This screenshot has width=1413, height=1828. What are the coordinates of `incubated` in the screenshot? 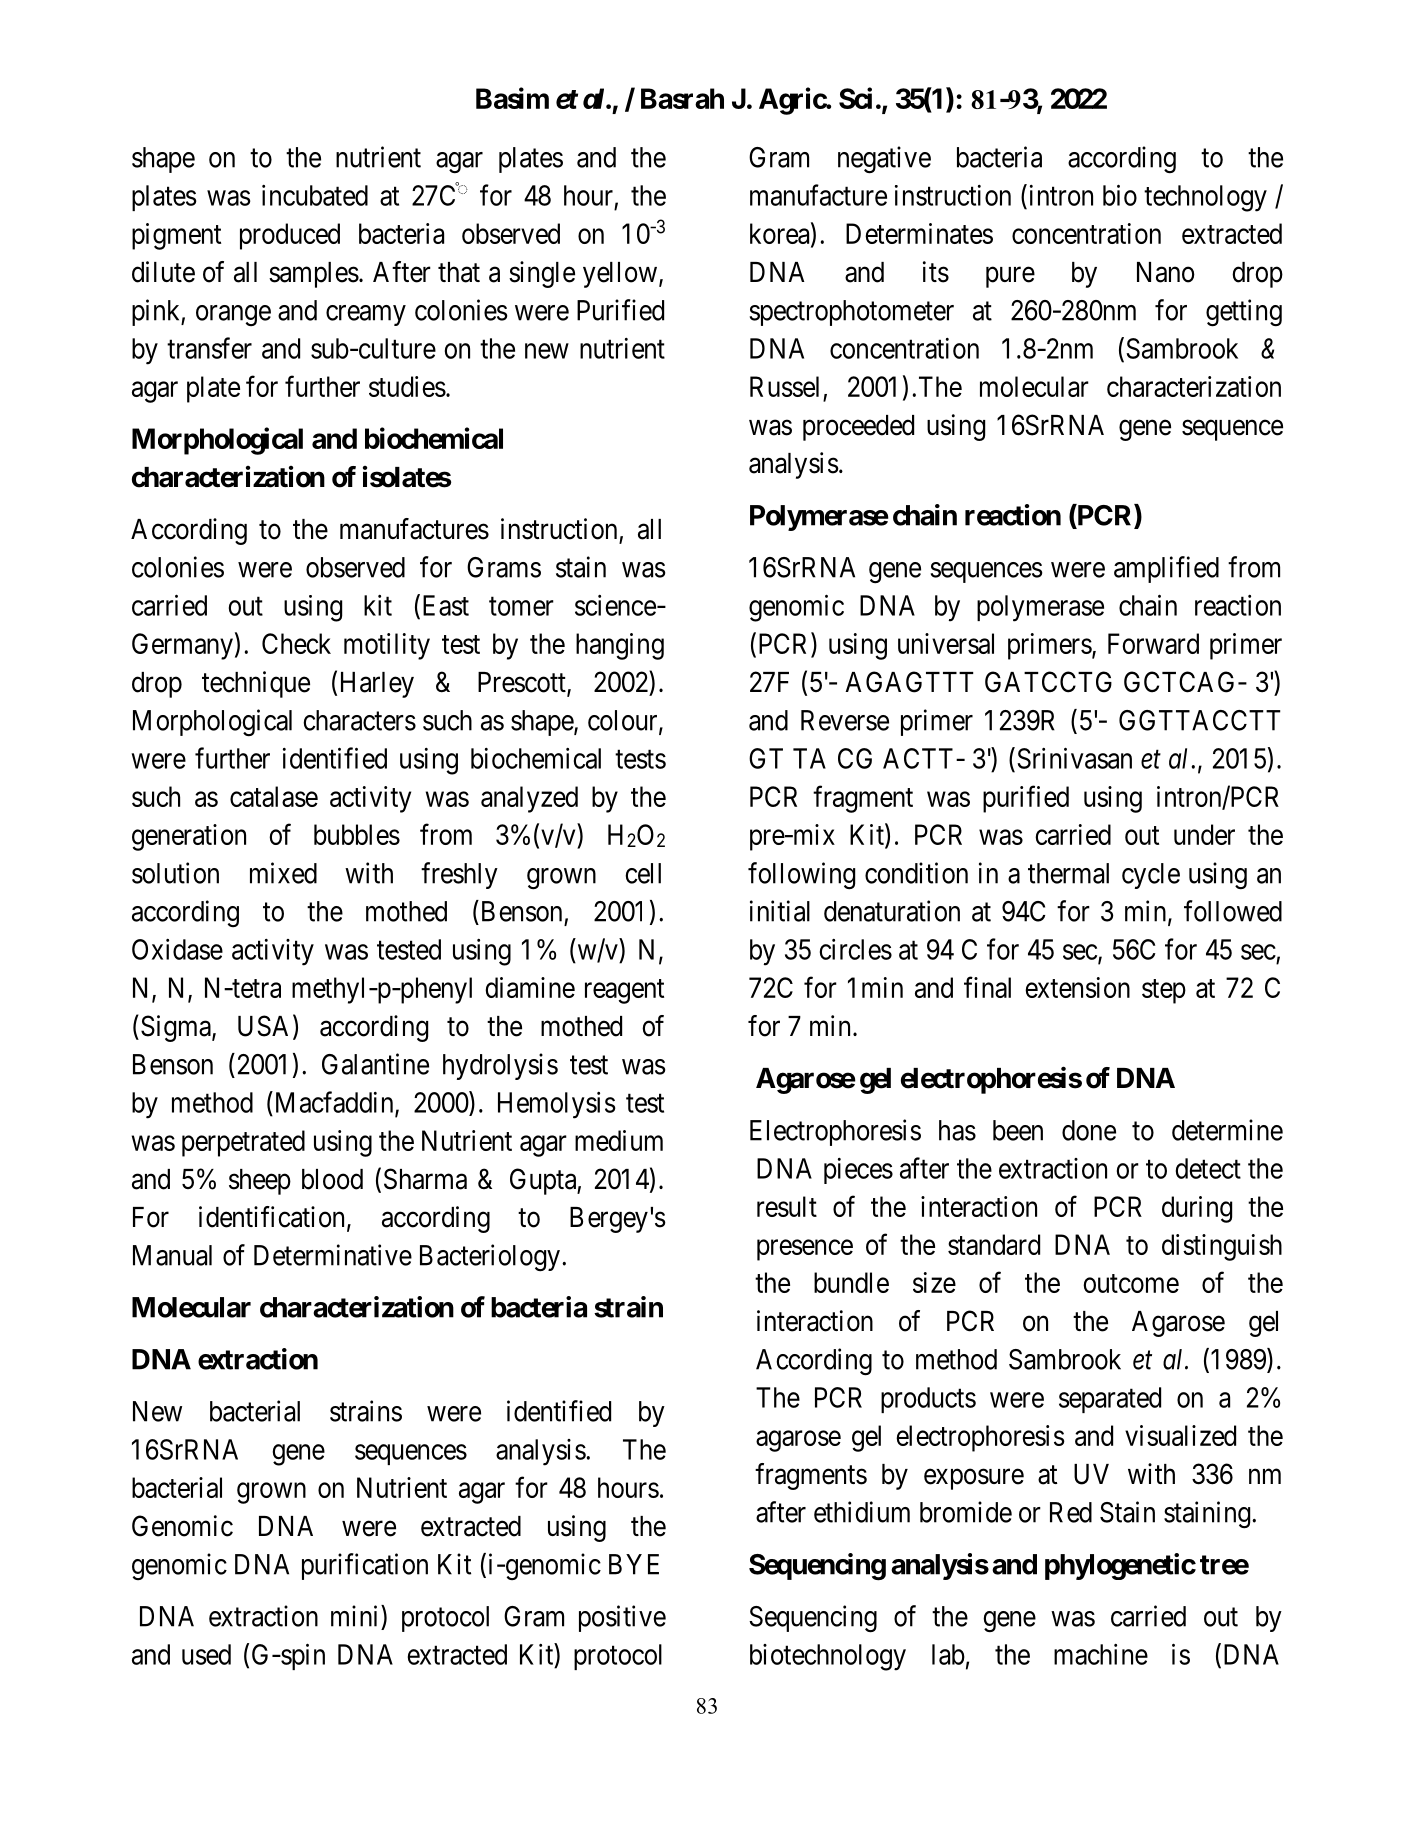 It's located at (315, 195).
